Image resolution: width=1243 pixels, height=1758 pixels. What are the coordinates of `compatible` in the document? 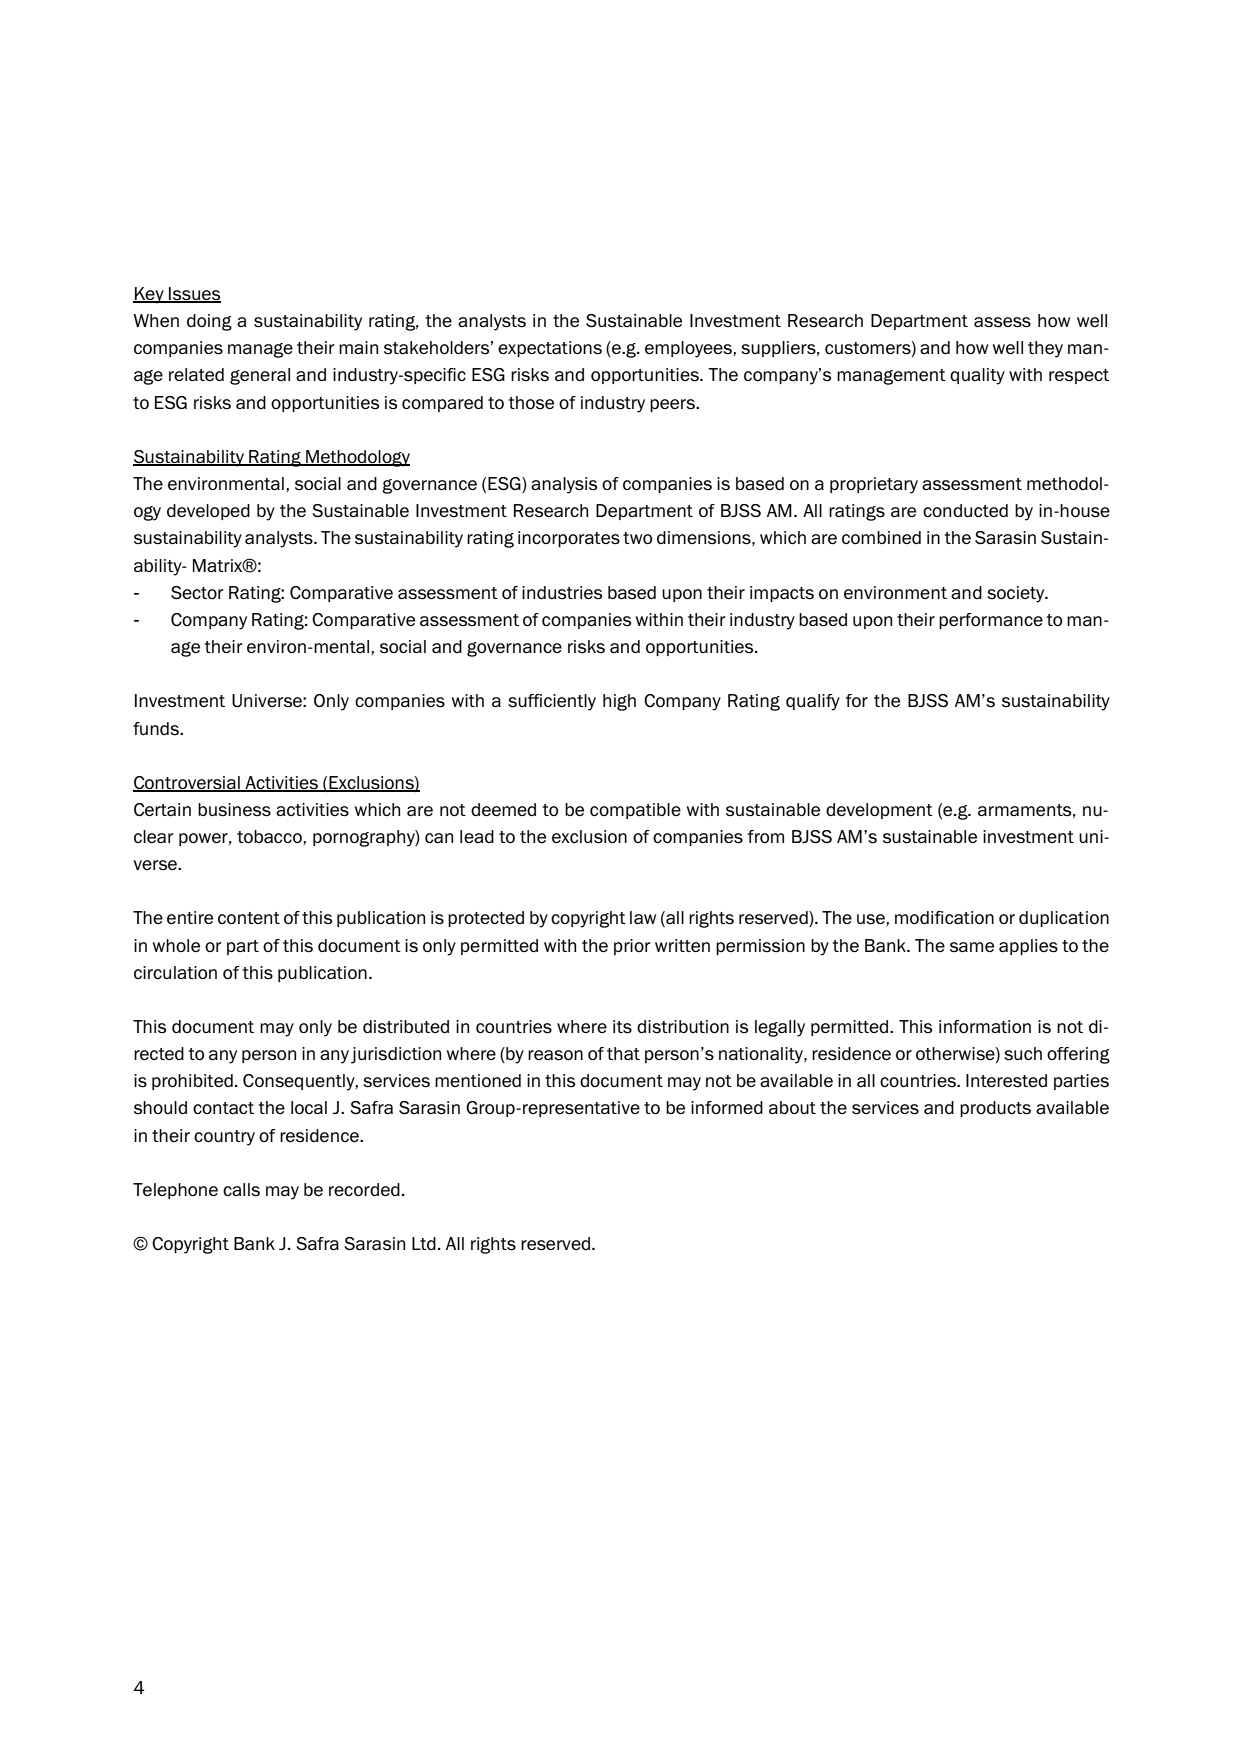 It's located at (635, 811).
